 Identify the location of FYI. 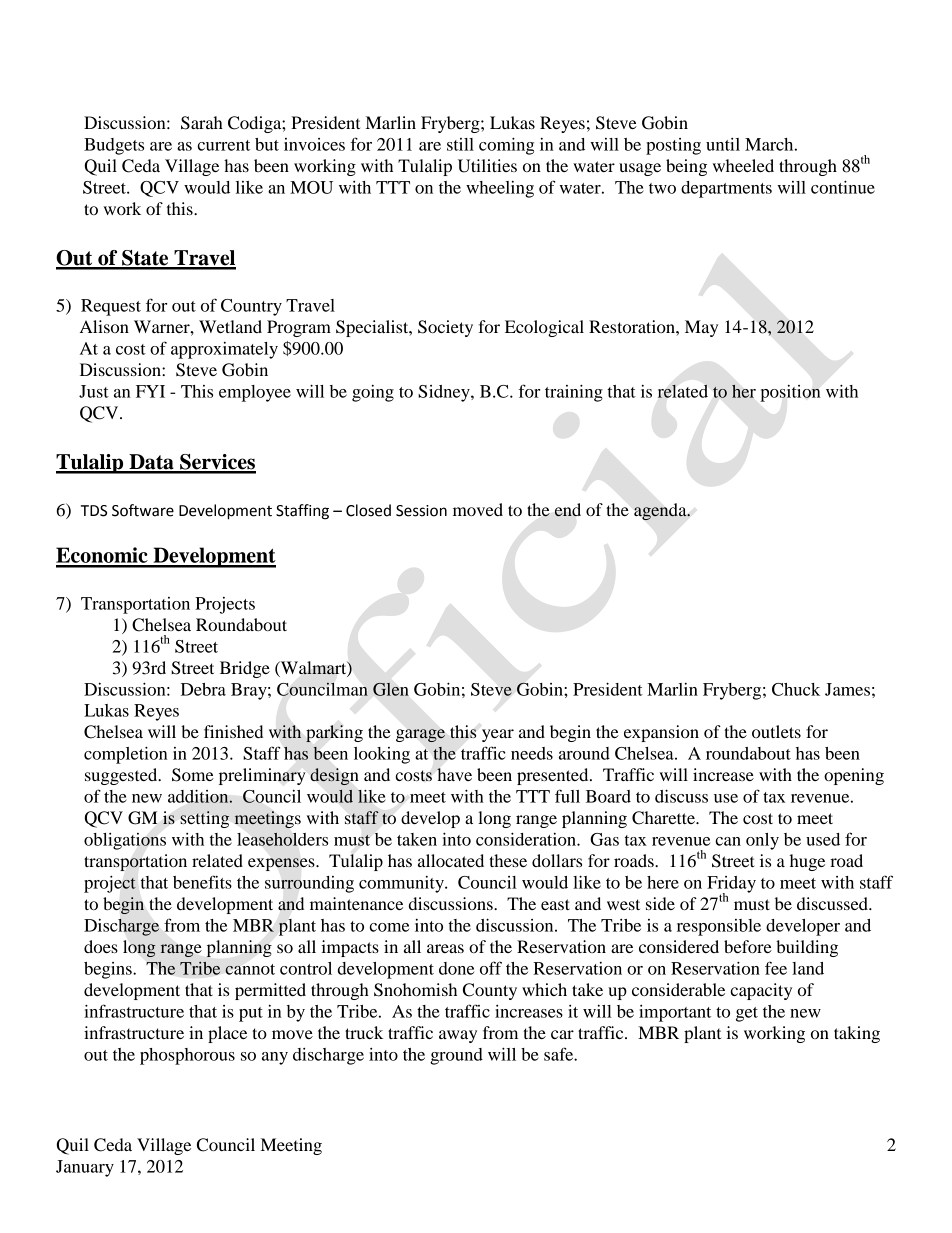
(150, 391).
